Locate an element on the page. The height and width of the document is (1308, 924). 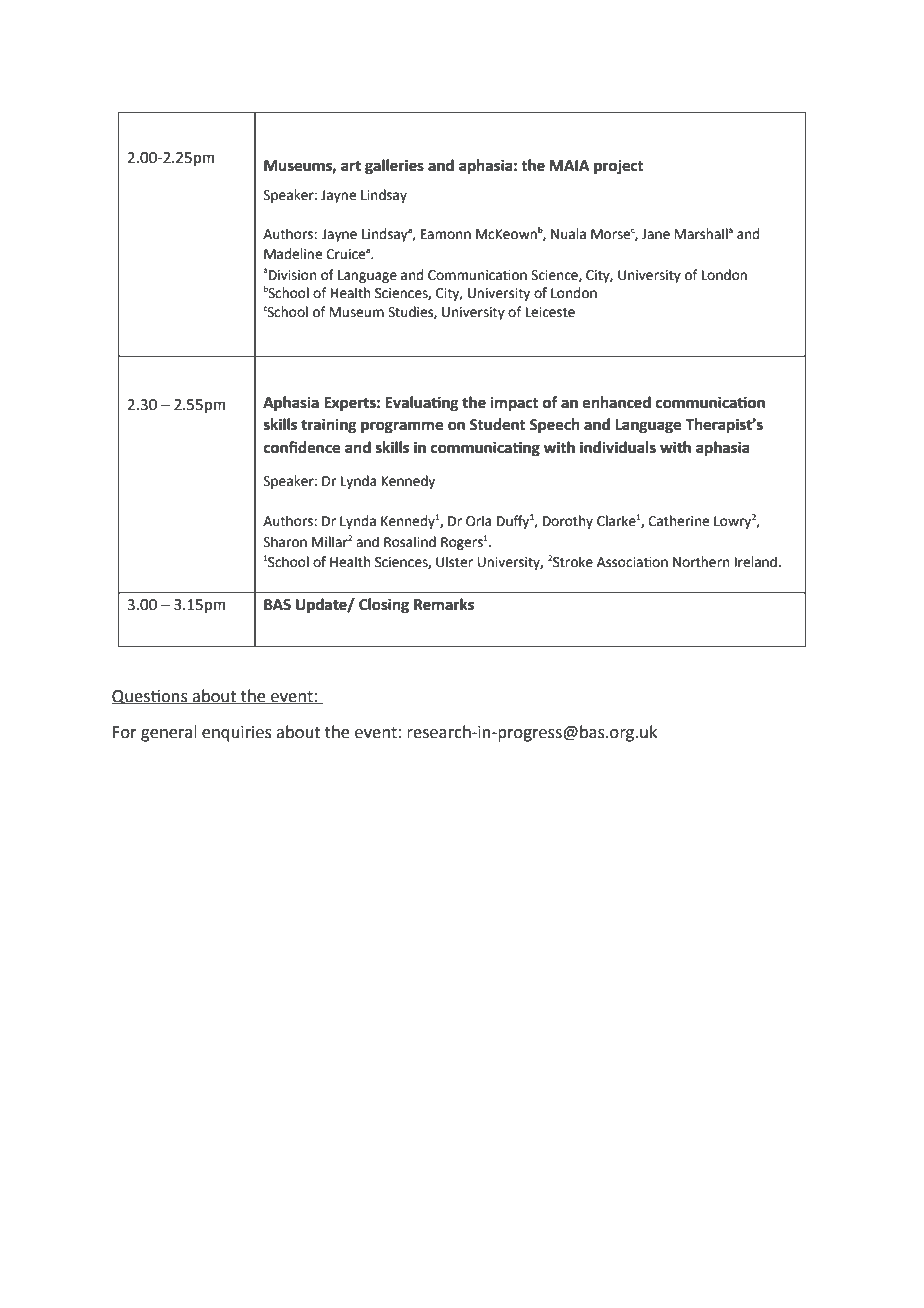
galleries is located at coordinates (394, 167).
